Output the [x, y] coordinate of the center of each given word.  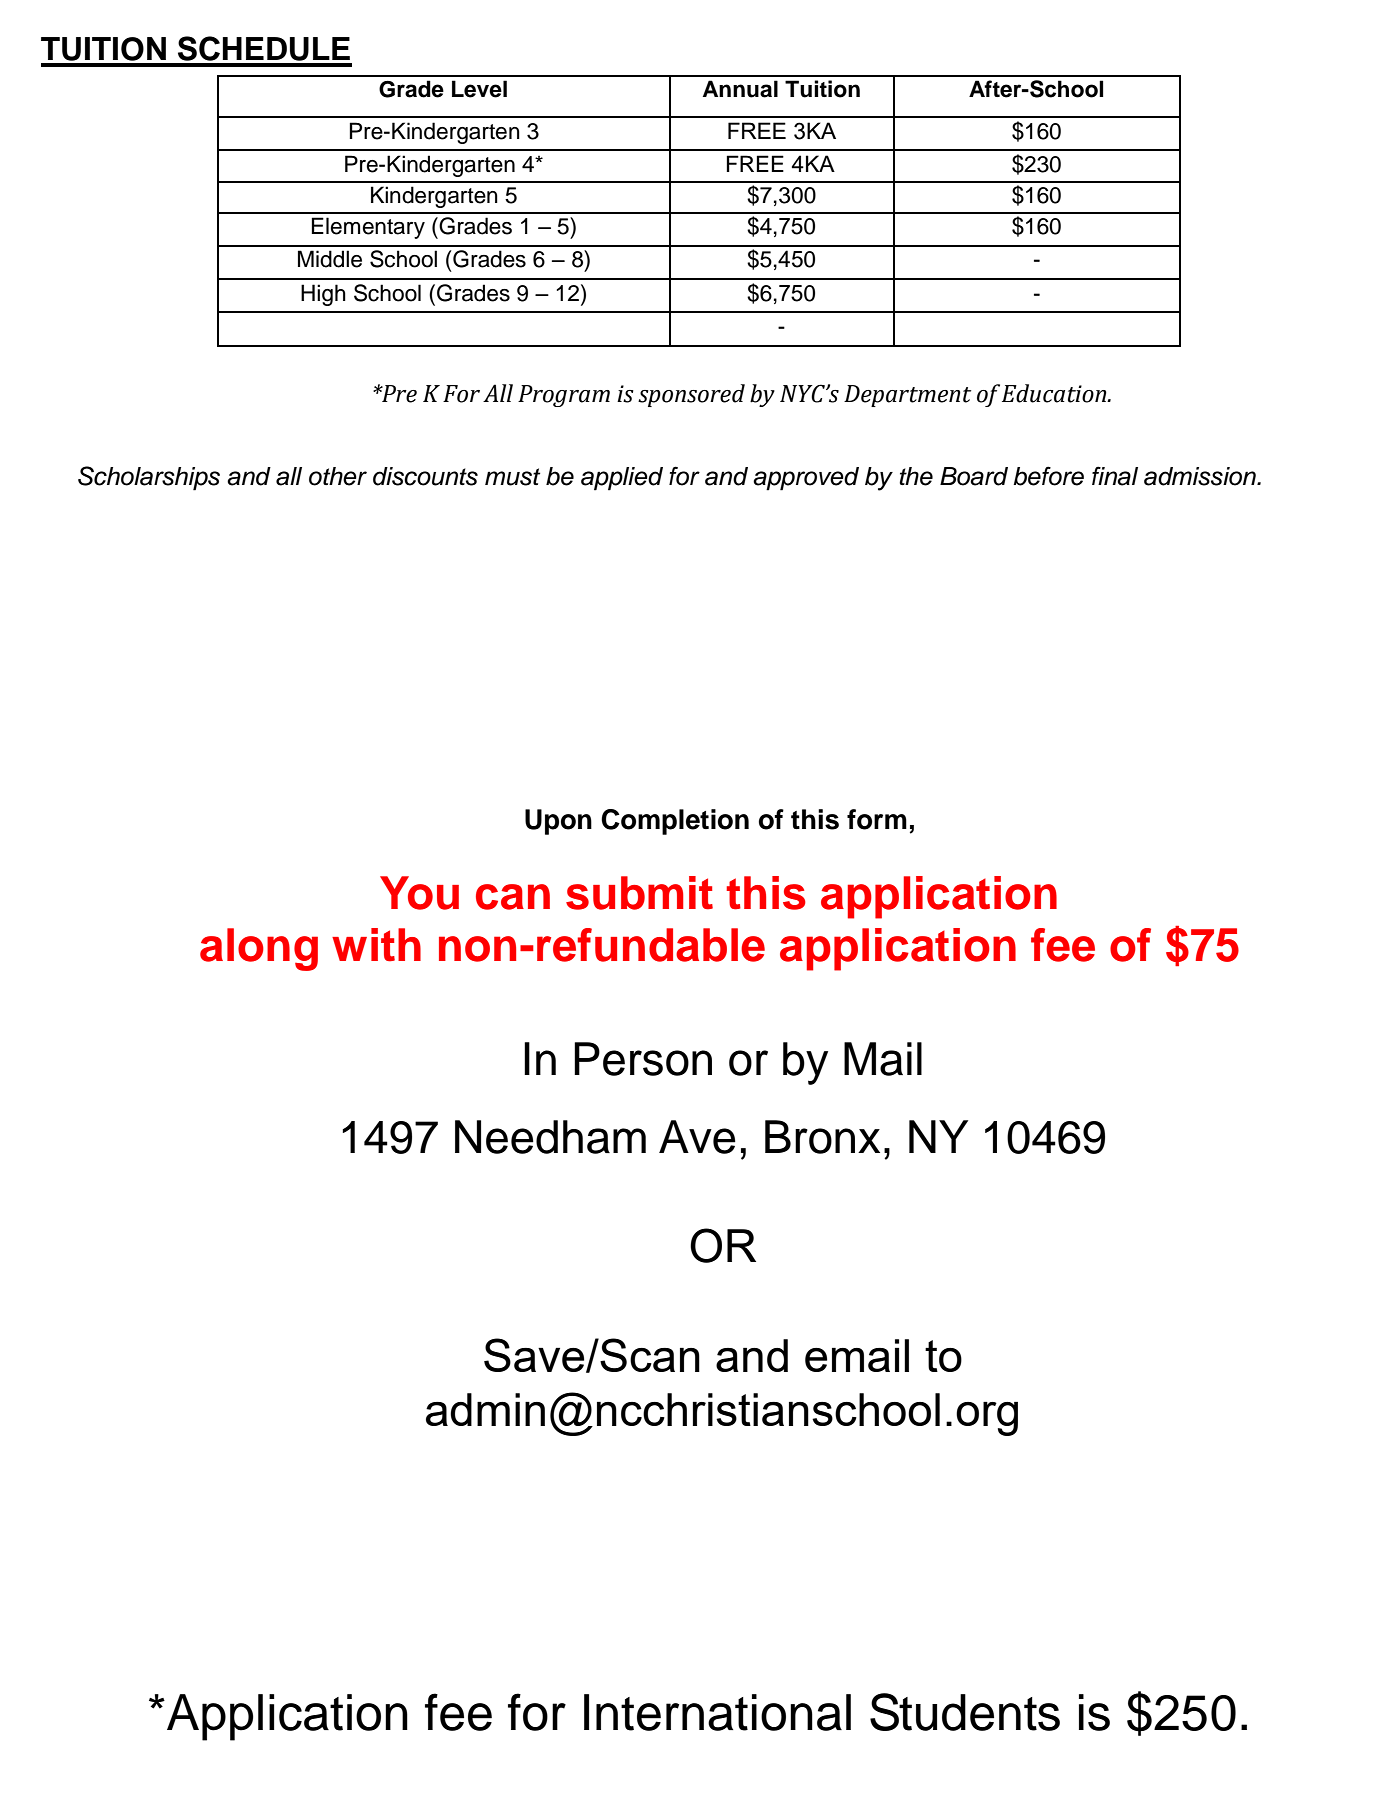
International [717, 1712]
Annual [740, 89]
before [1048, 476]
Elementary [368, 228]
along [259, 949]
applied [622, 479]
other [338, 476]
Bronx [822, 1137]
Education [1055, 393]
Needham [550, 1137]
